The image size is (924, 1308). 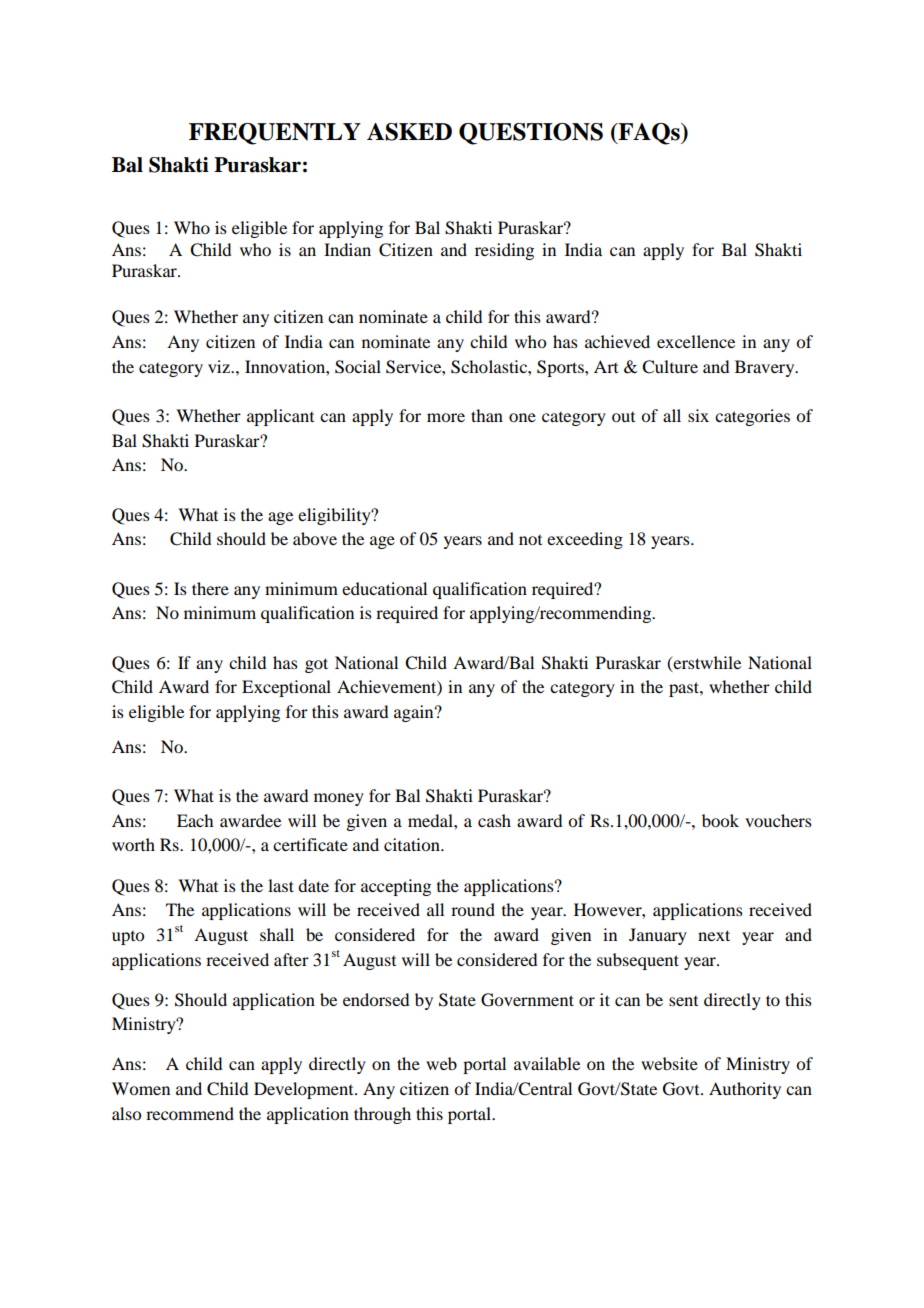 What do you see at coordinates (409, 132) in the screenshot?
I see `ASKED` at bounding box center [409, 132].
